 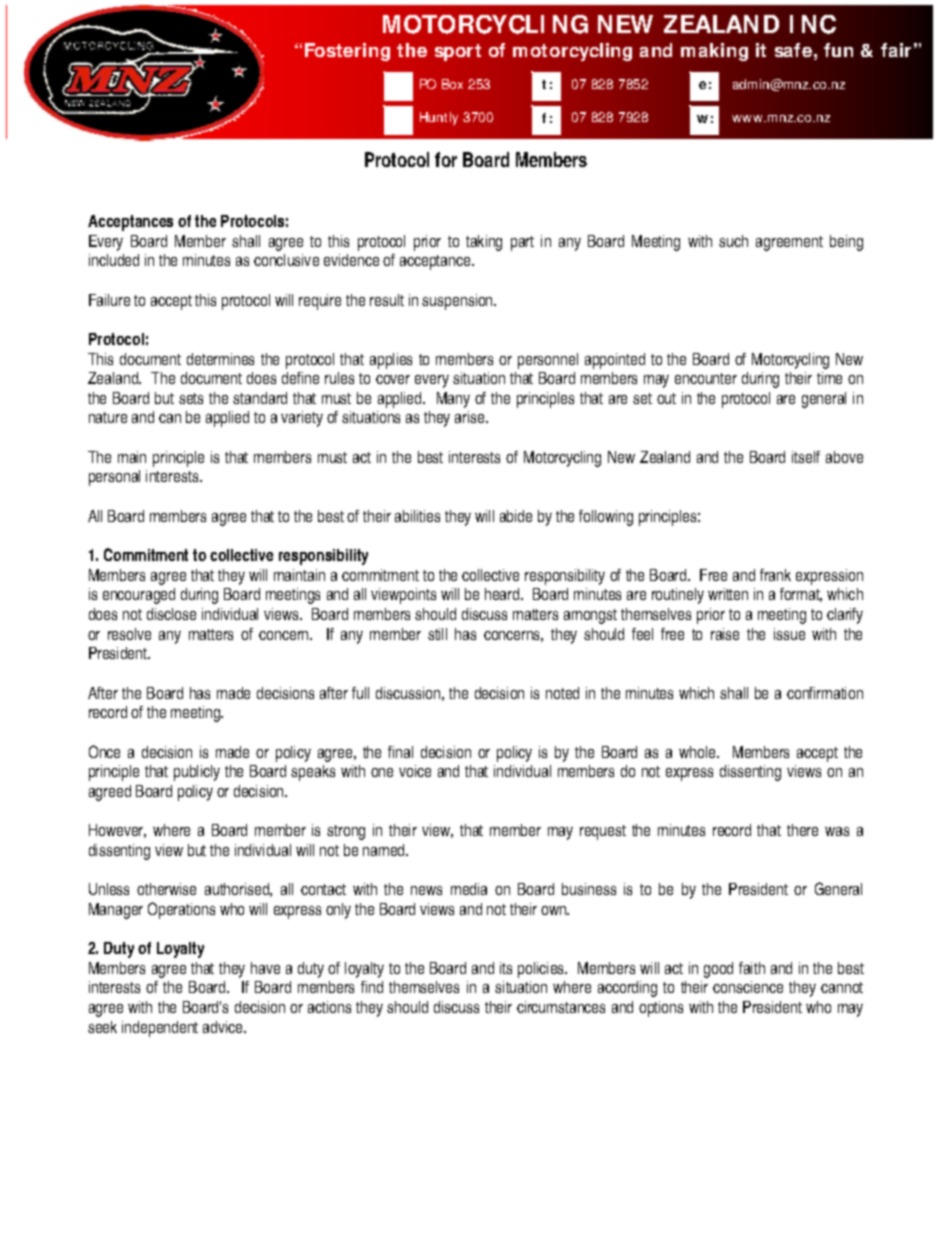 What do you see at coordinates (220, 359) in the document?
I see `determines` at bounding box center [220, 359].
